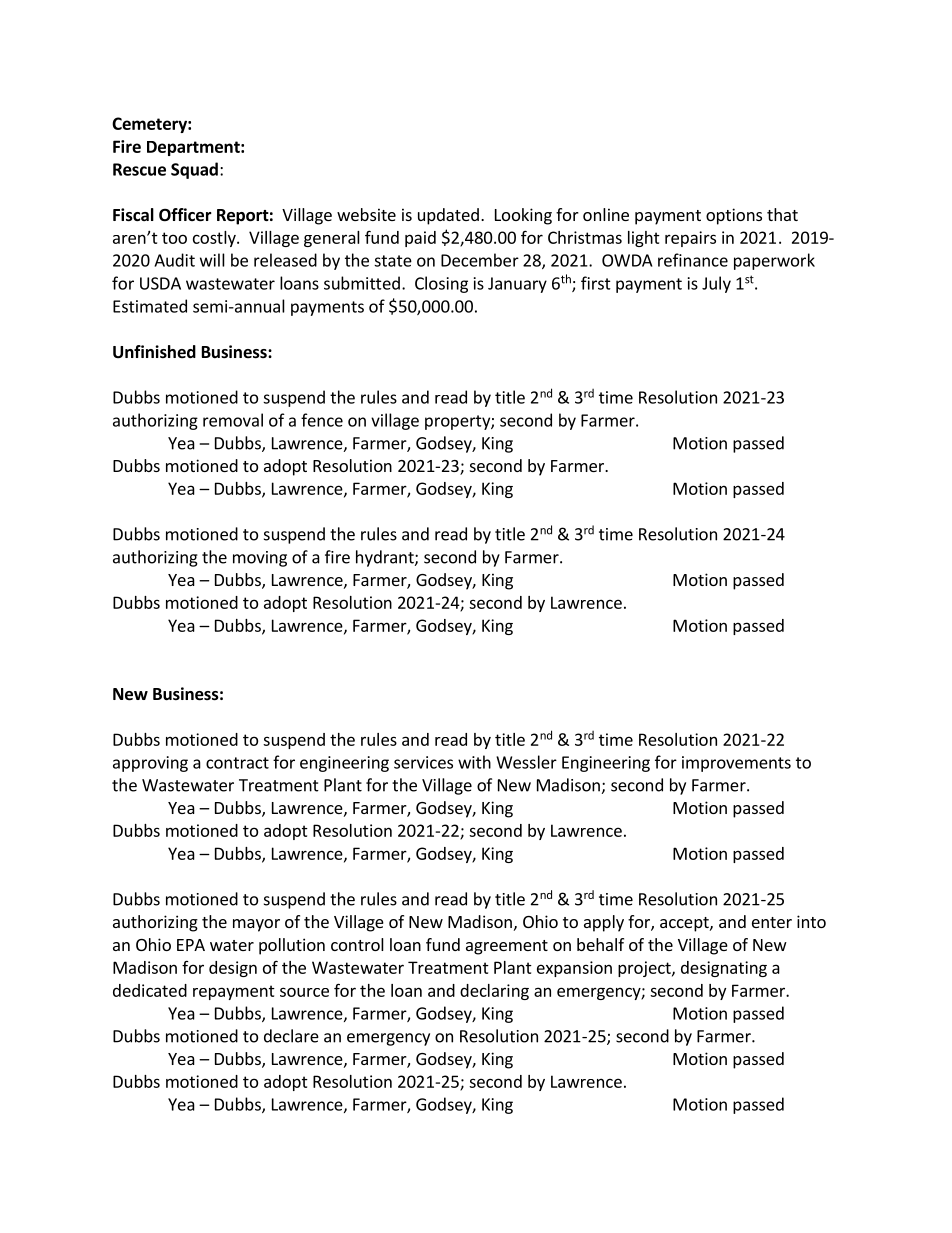 The width and height of the image is (952, 1233). Describe the element at coordinates (734, 216) in the image. I see `options` at that location.
